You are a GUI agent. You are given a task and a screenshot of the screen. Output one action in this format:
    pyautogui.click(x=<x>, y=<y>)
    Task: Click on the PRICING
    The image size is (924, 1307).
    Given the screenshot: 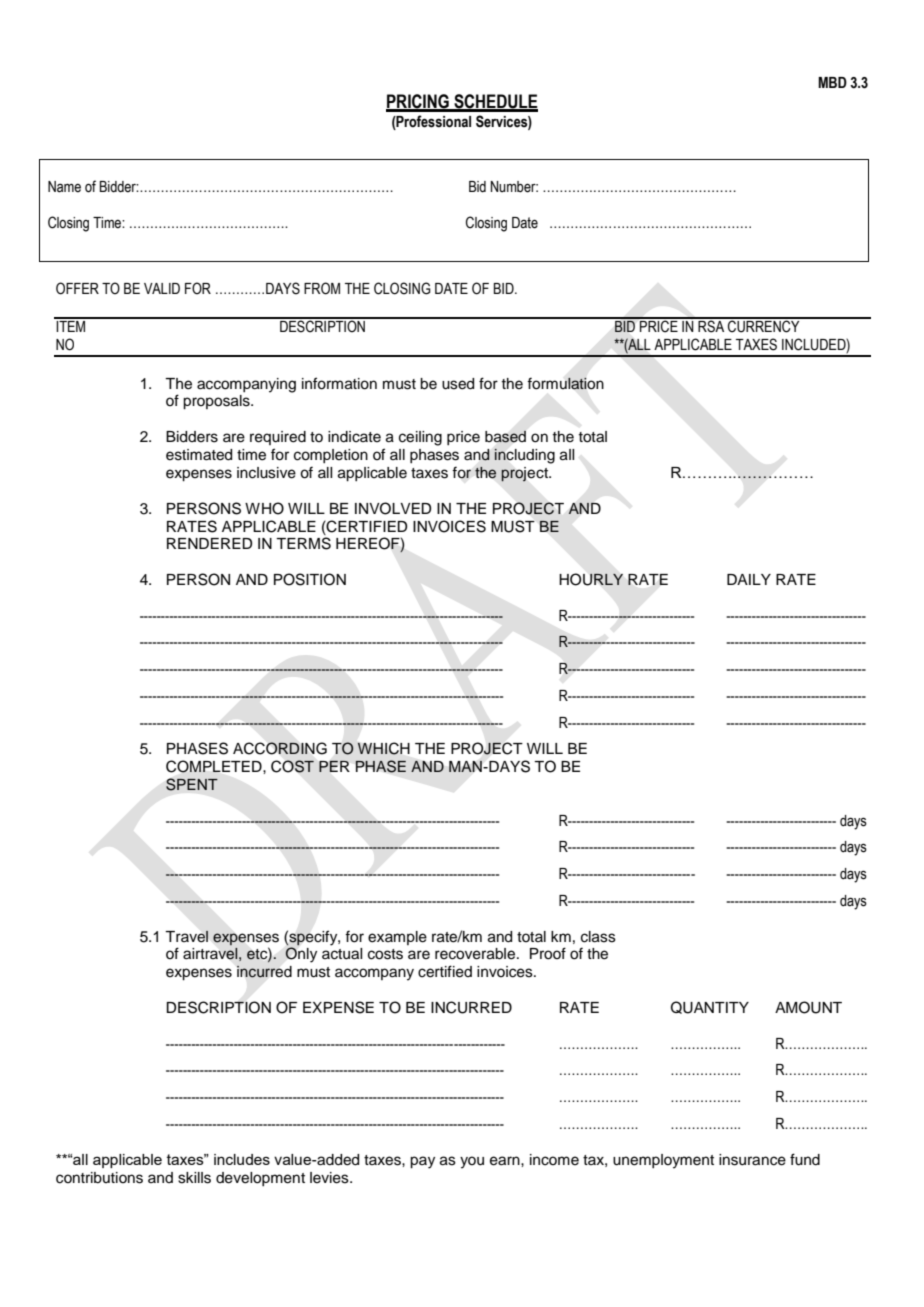 What is the action you would take?
    pyautogui.click(x=418, y=102)
